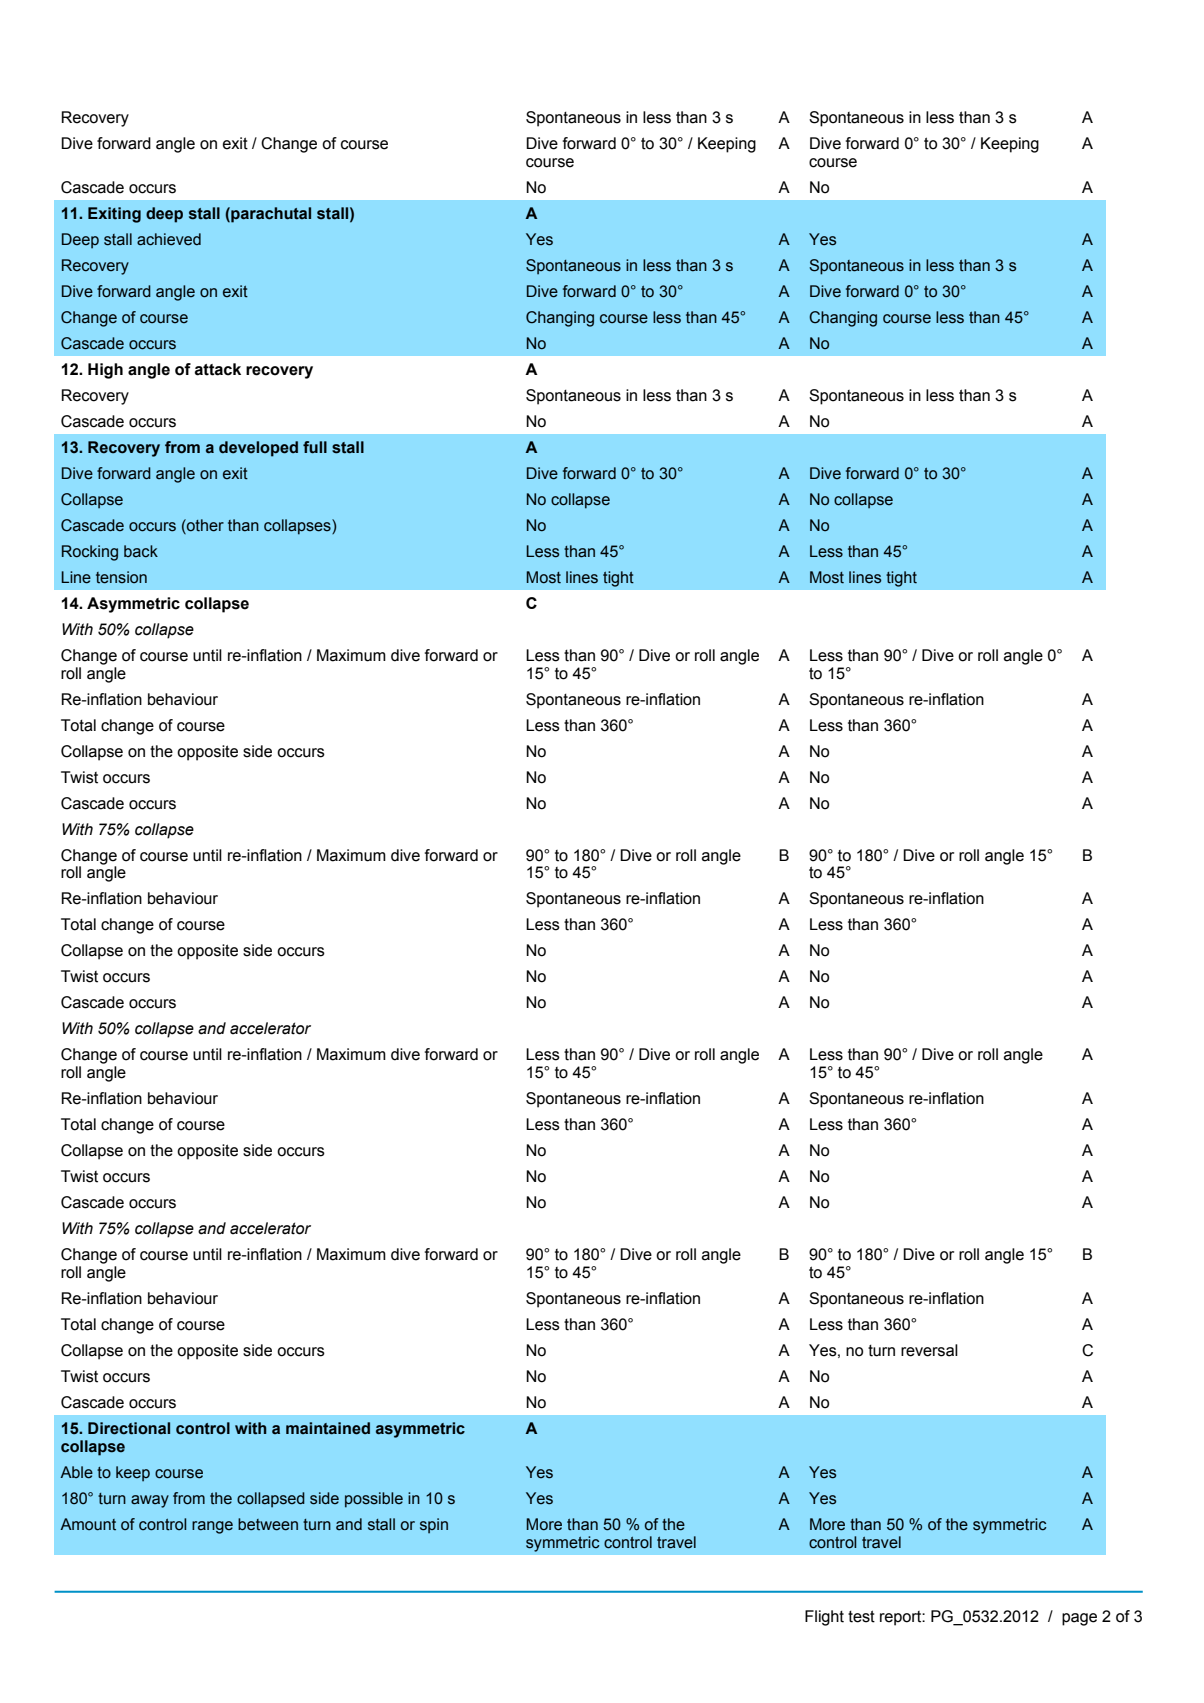 Image resolution: width=1204 pixels, height=1703 pixels. What do you see at coordinates (861, 1616) in the image?
I see `test` at bounding box center [861, 1616].
